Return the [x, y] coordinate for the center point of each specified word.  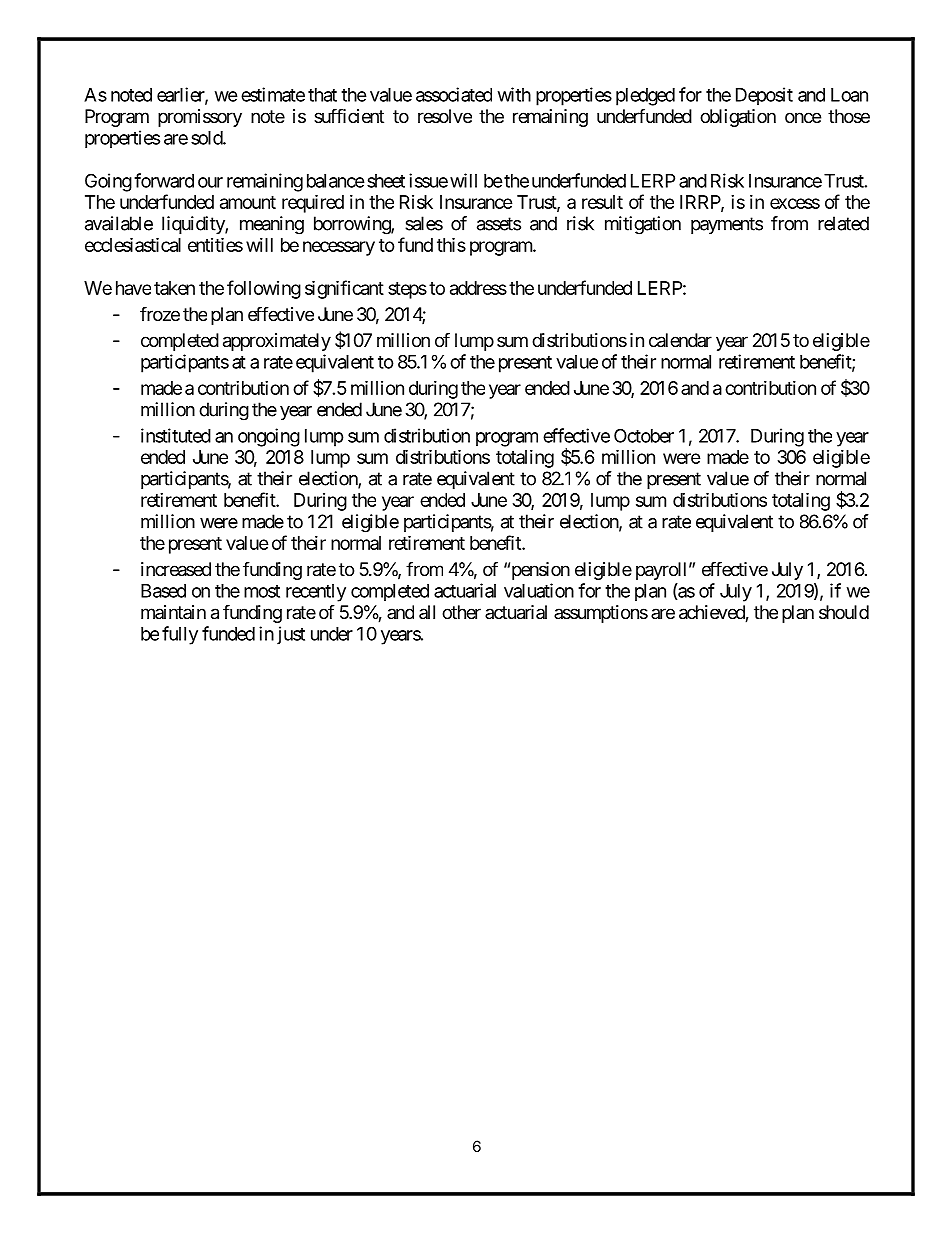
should [844, 612]
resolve [445, 116]
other [461, 612]
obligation [738, 118]
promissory [200, 118]
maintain [173, 612]
